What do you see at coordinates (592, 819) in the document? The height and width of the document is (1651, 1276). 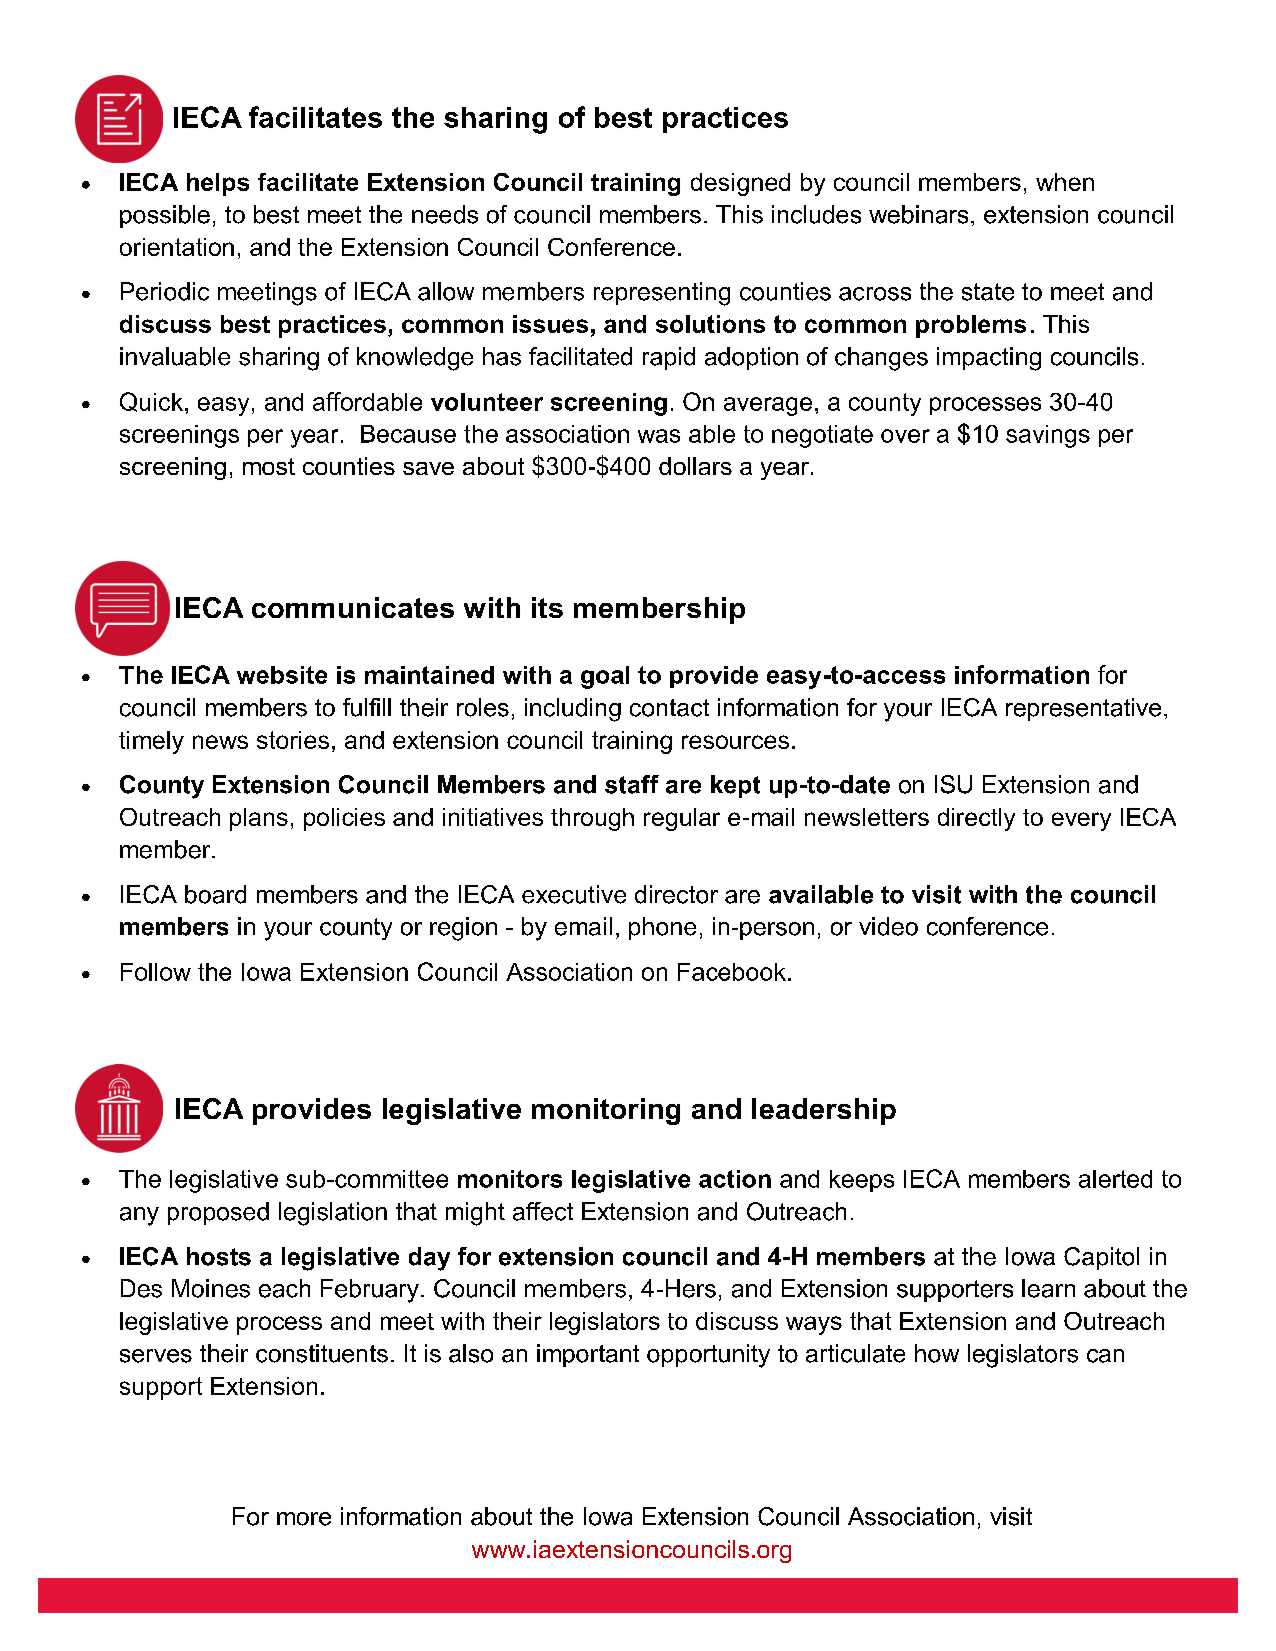 I see `through` at bounding box center [592, 819].
